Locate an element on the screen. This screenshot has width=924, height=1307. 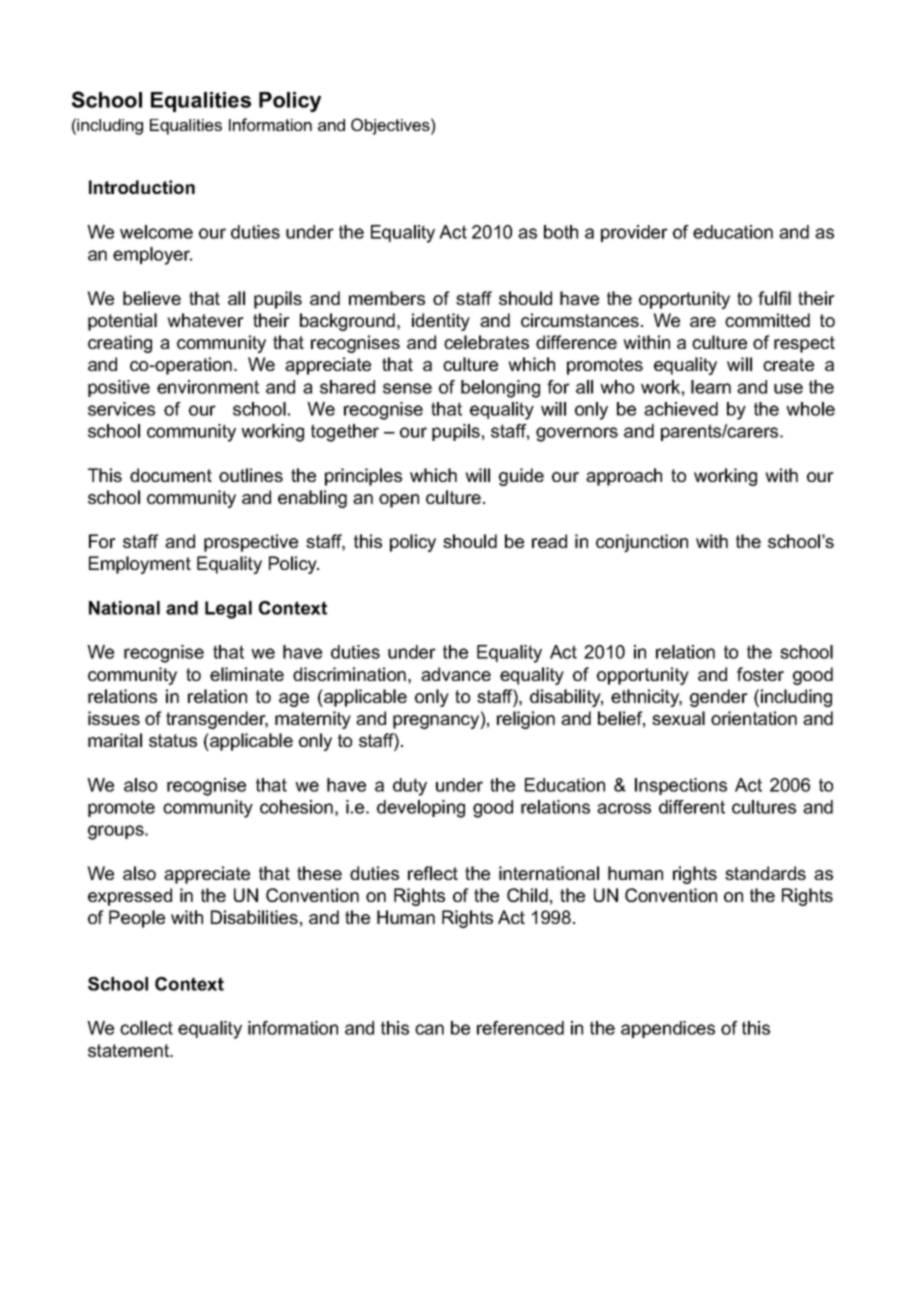
different is located at coordinates (692, 807).
